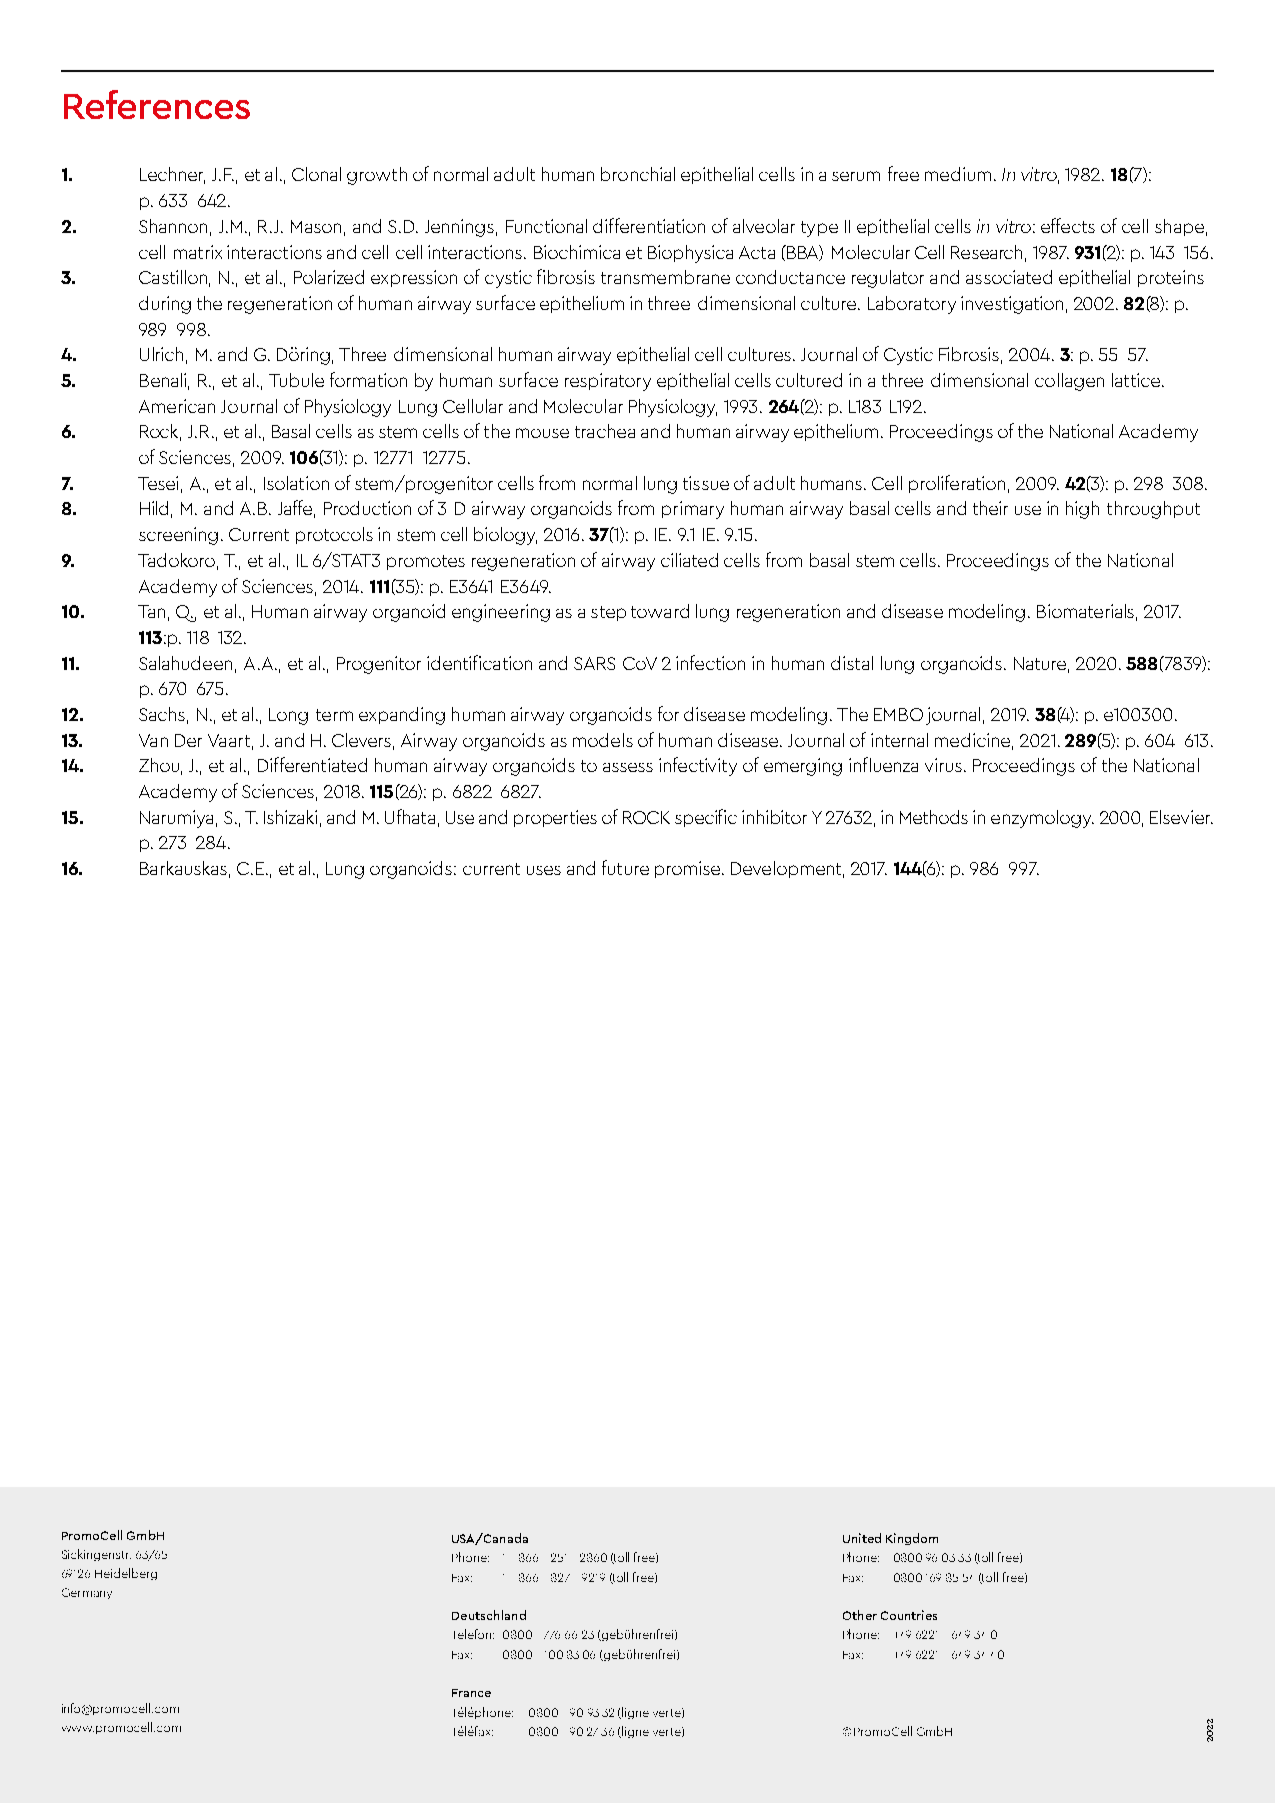 This screenshot has height=1803, width=1275. What do you see at coordinates (1042, 819) in the screenshot?
I see `enzymology` at bounding box center [1042, 819].
